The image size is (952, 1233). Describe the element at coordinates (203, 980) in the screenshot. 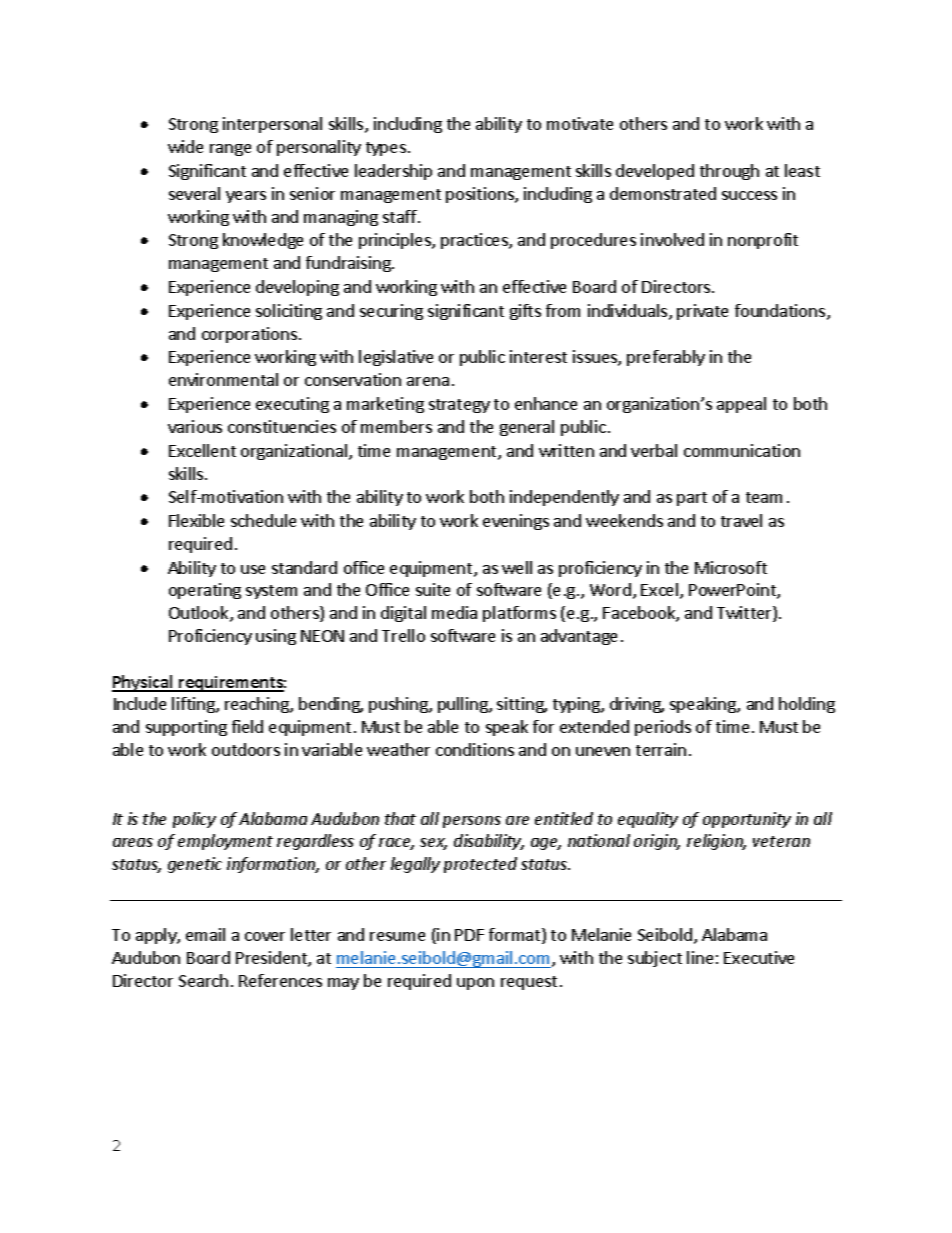

I see `Search` at that location.
